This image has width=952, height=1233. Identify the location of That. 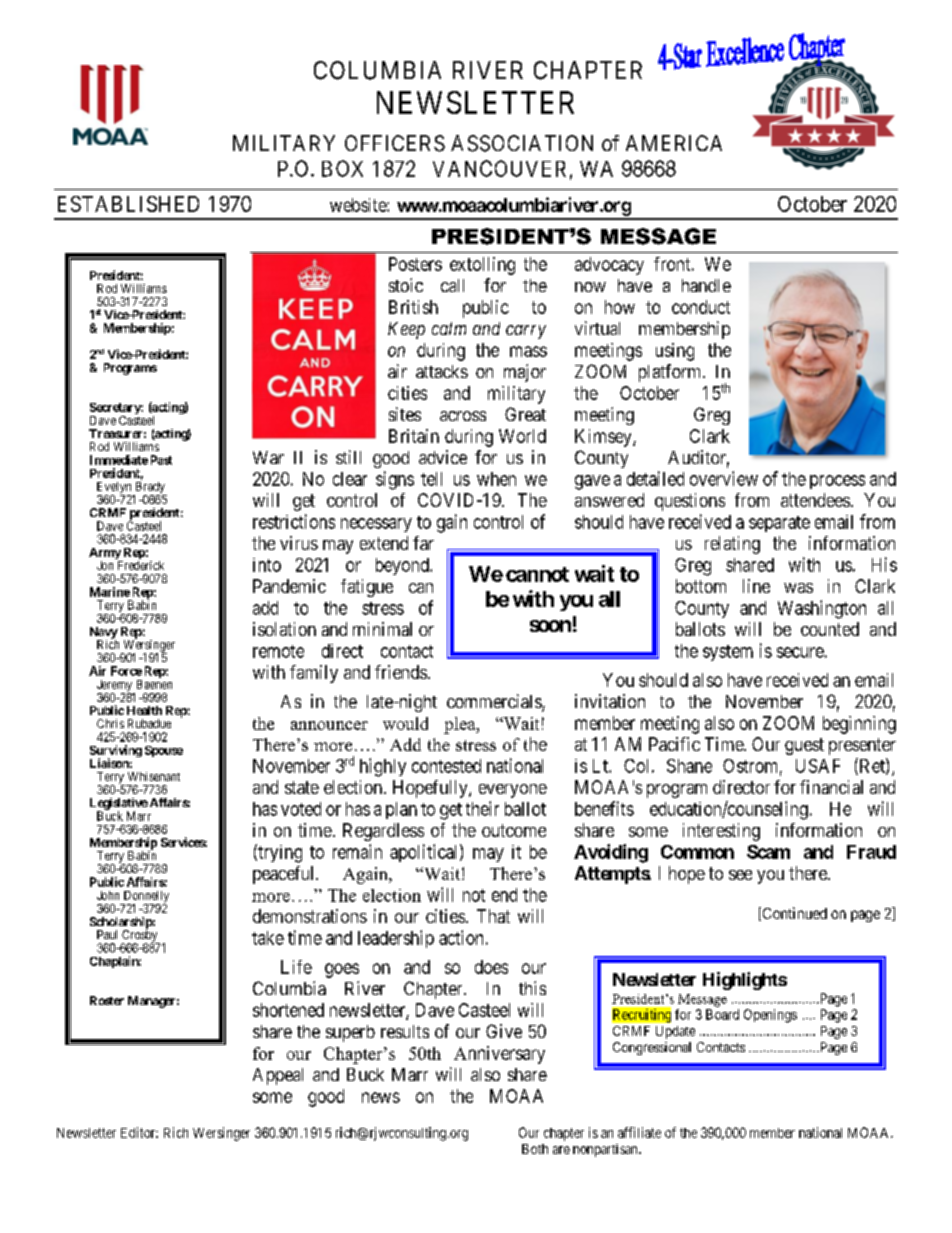
(493, 916).
